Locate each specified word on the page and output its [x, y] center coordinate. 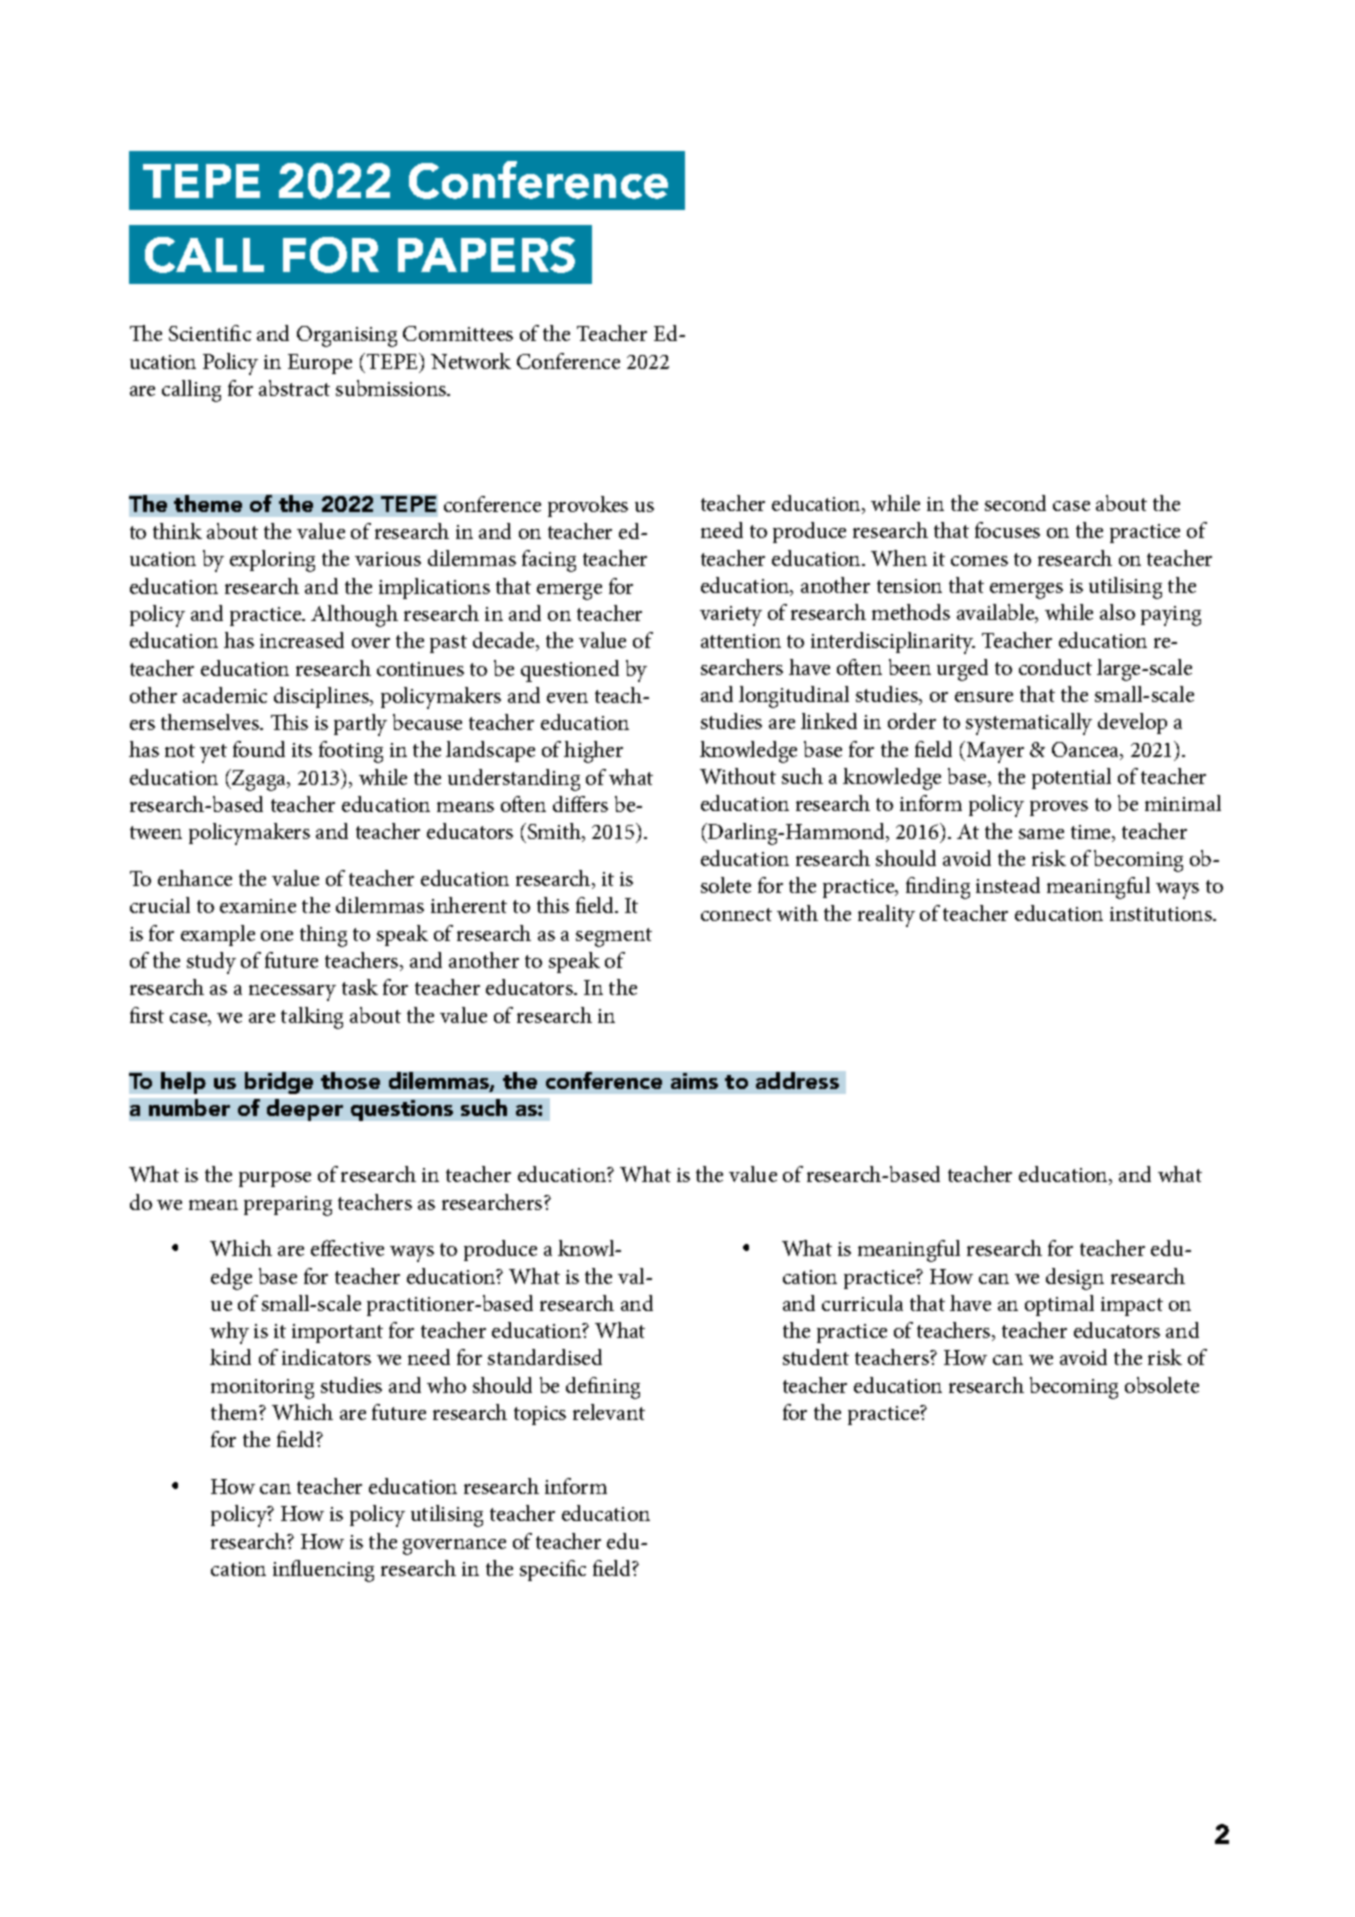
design [1075, 1279]
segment [614, 937]
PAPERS [486, 255]
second [1015, 503]
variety [731, 616]
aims [694, 1081]
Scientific [210, 333]
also [1117, 612]
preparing [288, 1206]
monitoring [262, 1389]
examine [258, 906]
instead [1008, 885]
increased [302, 640]
